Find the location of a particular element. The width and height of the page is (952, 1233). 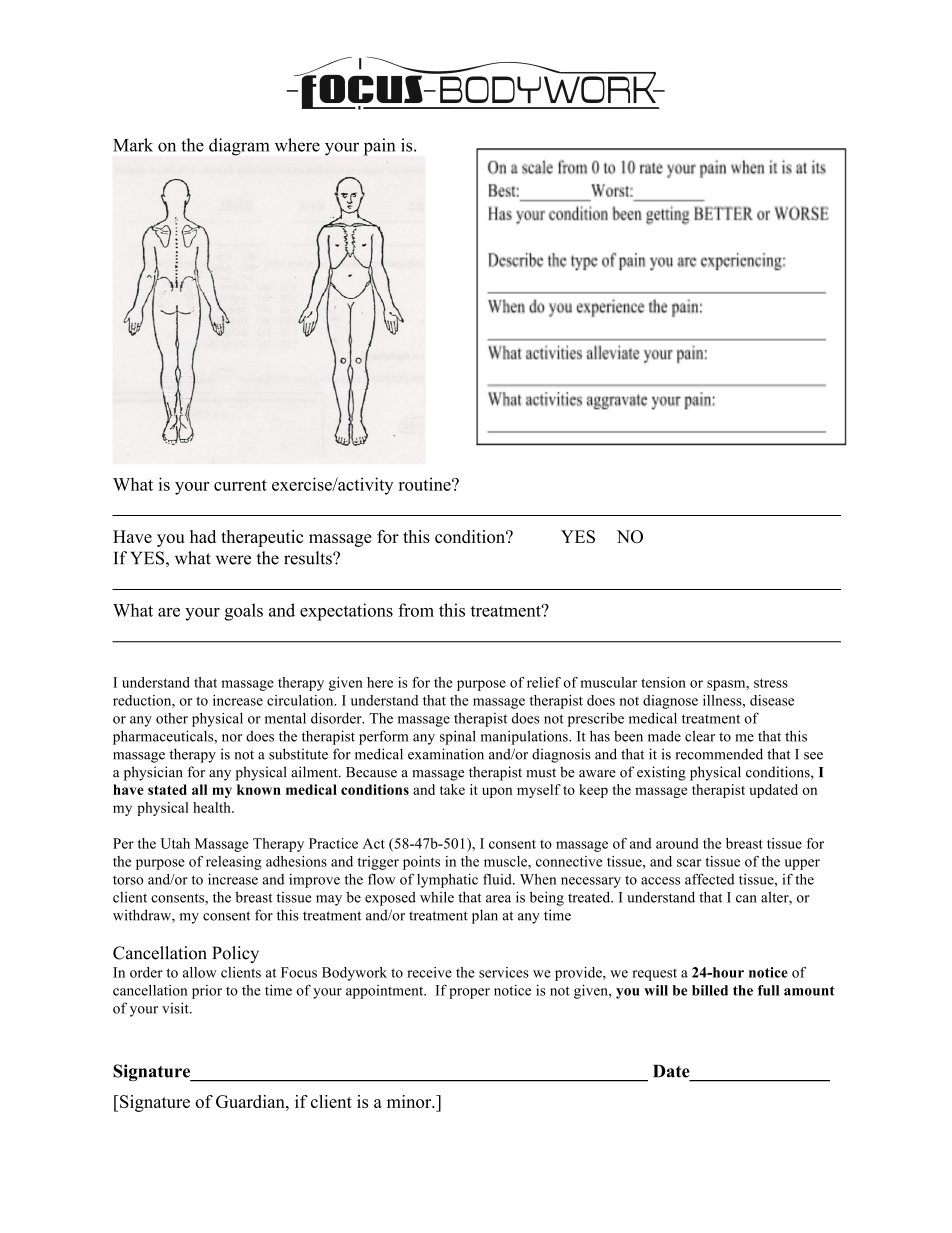

pain is located at coordinates (379, 147).
